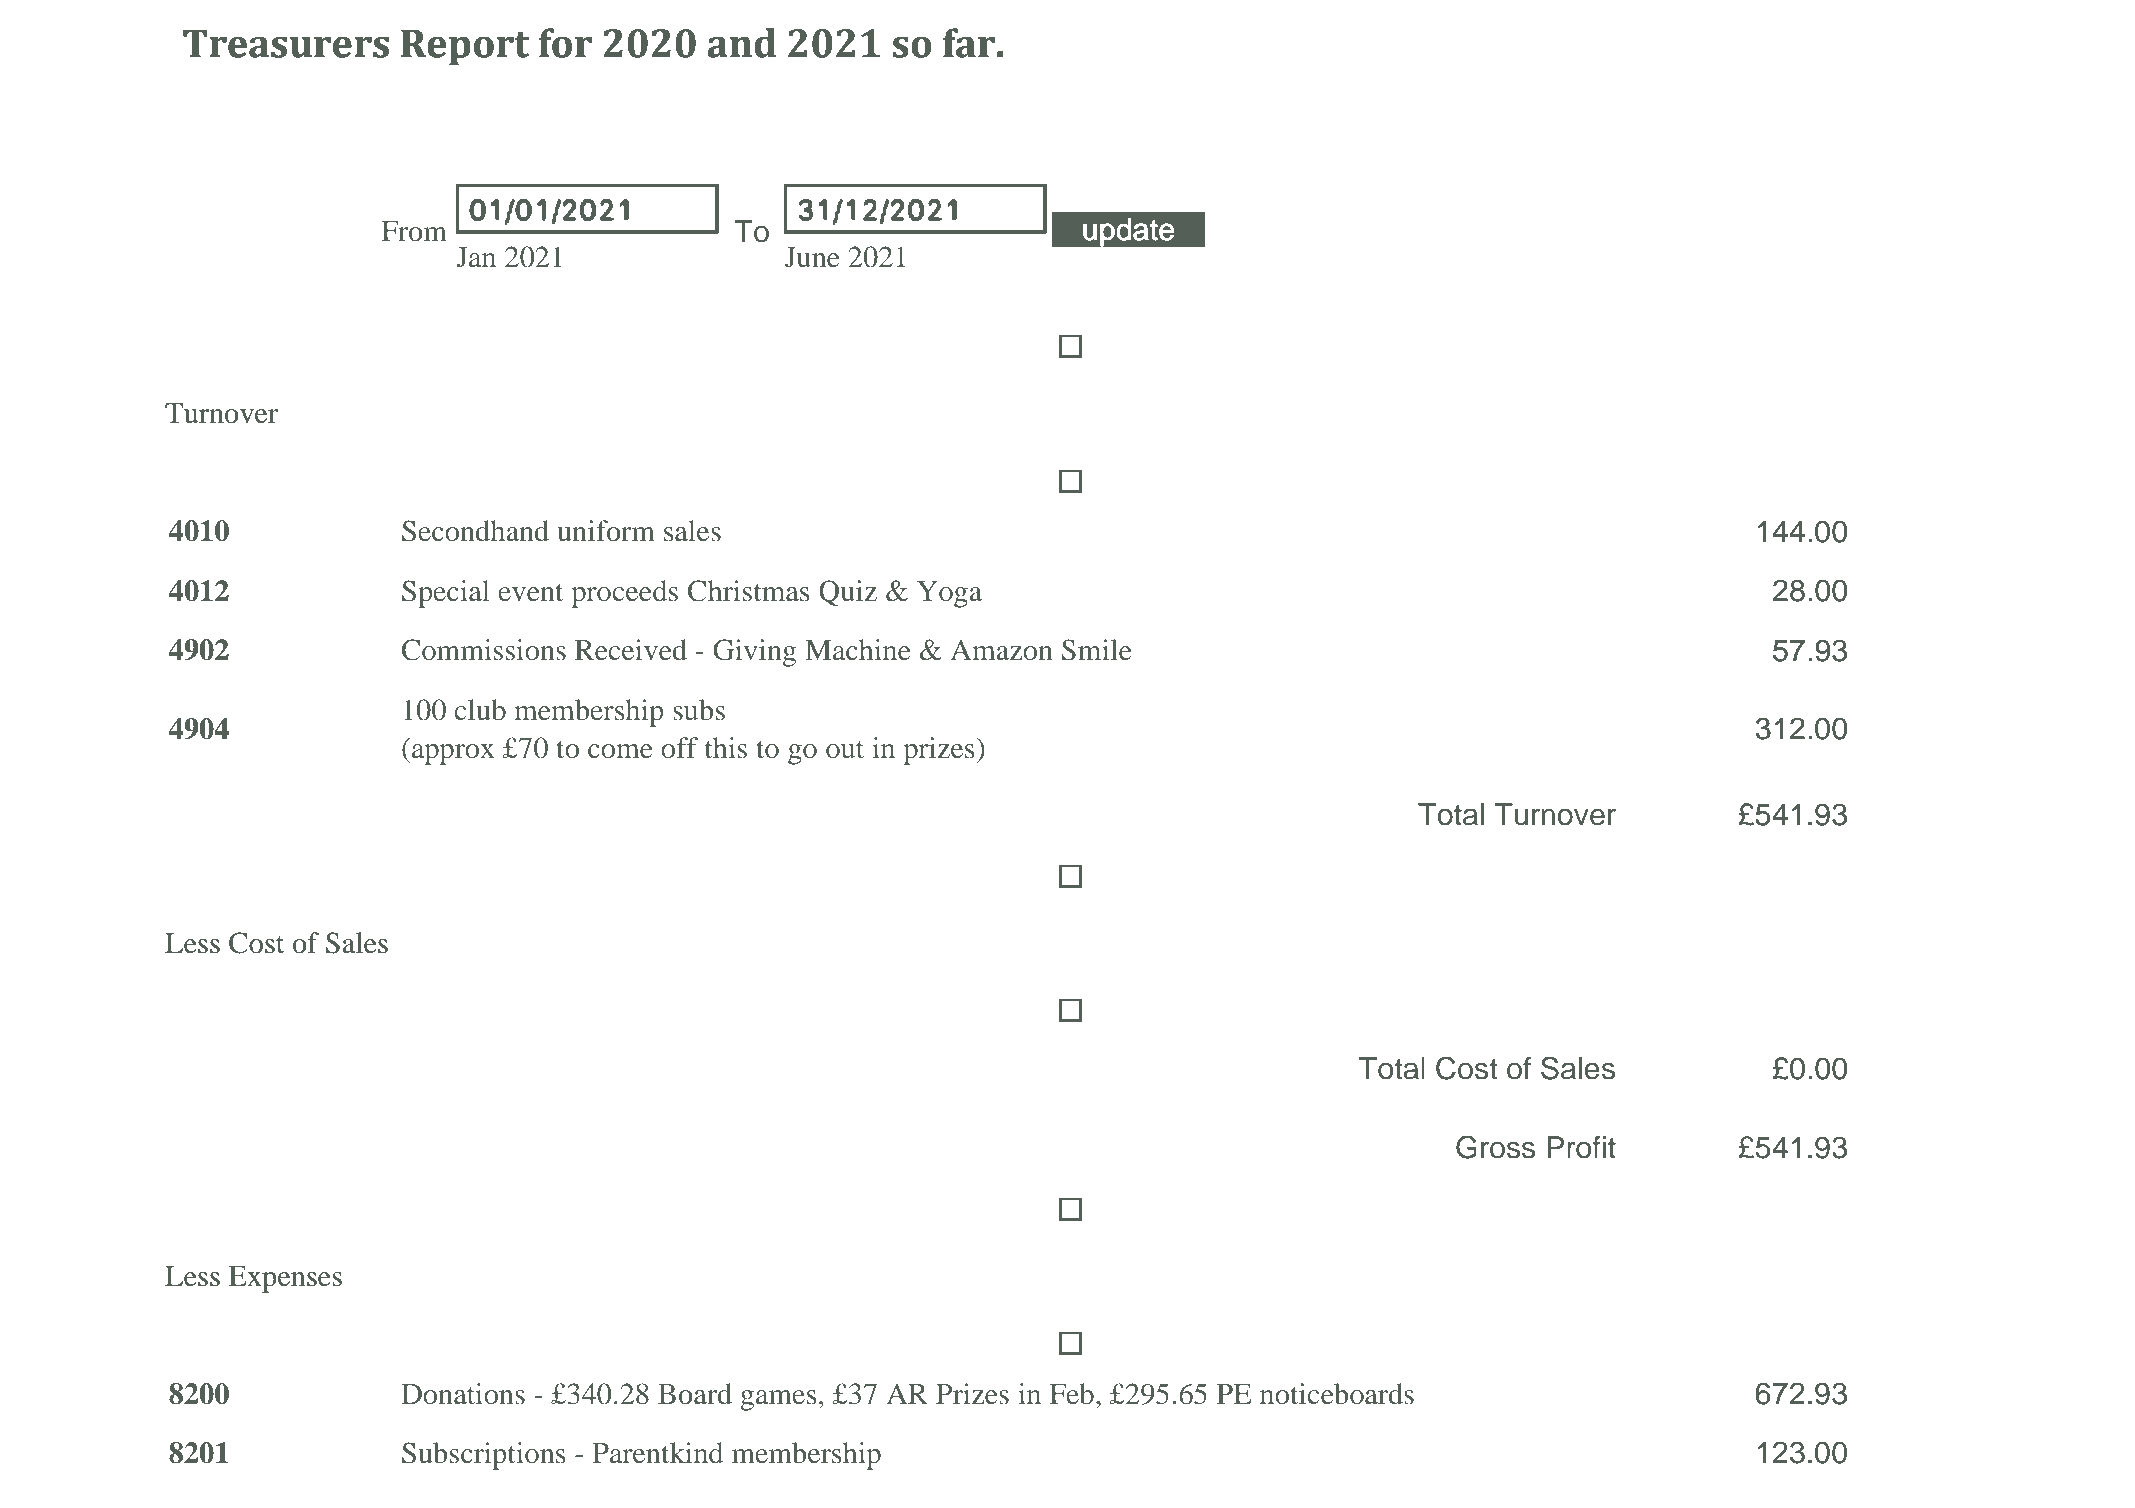  I want to click on Report, so click(465, 47).
